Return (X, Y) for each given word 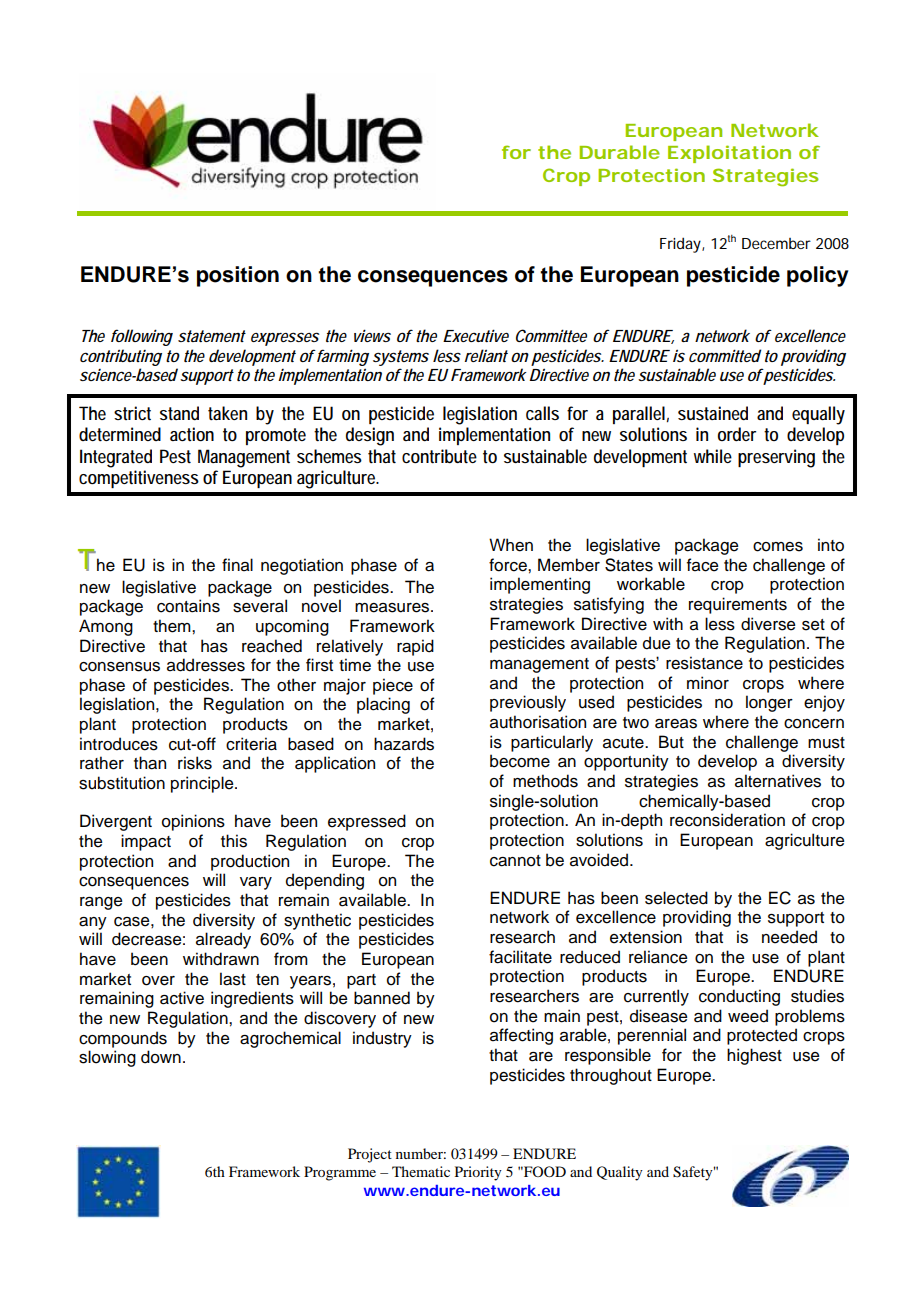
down (161, 1057)
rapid (415, 647)
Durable (620, 152)
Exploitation (729, 154)
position (238, 276)
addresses (206, 665)
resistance (704, 663)
